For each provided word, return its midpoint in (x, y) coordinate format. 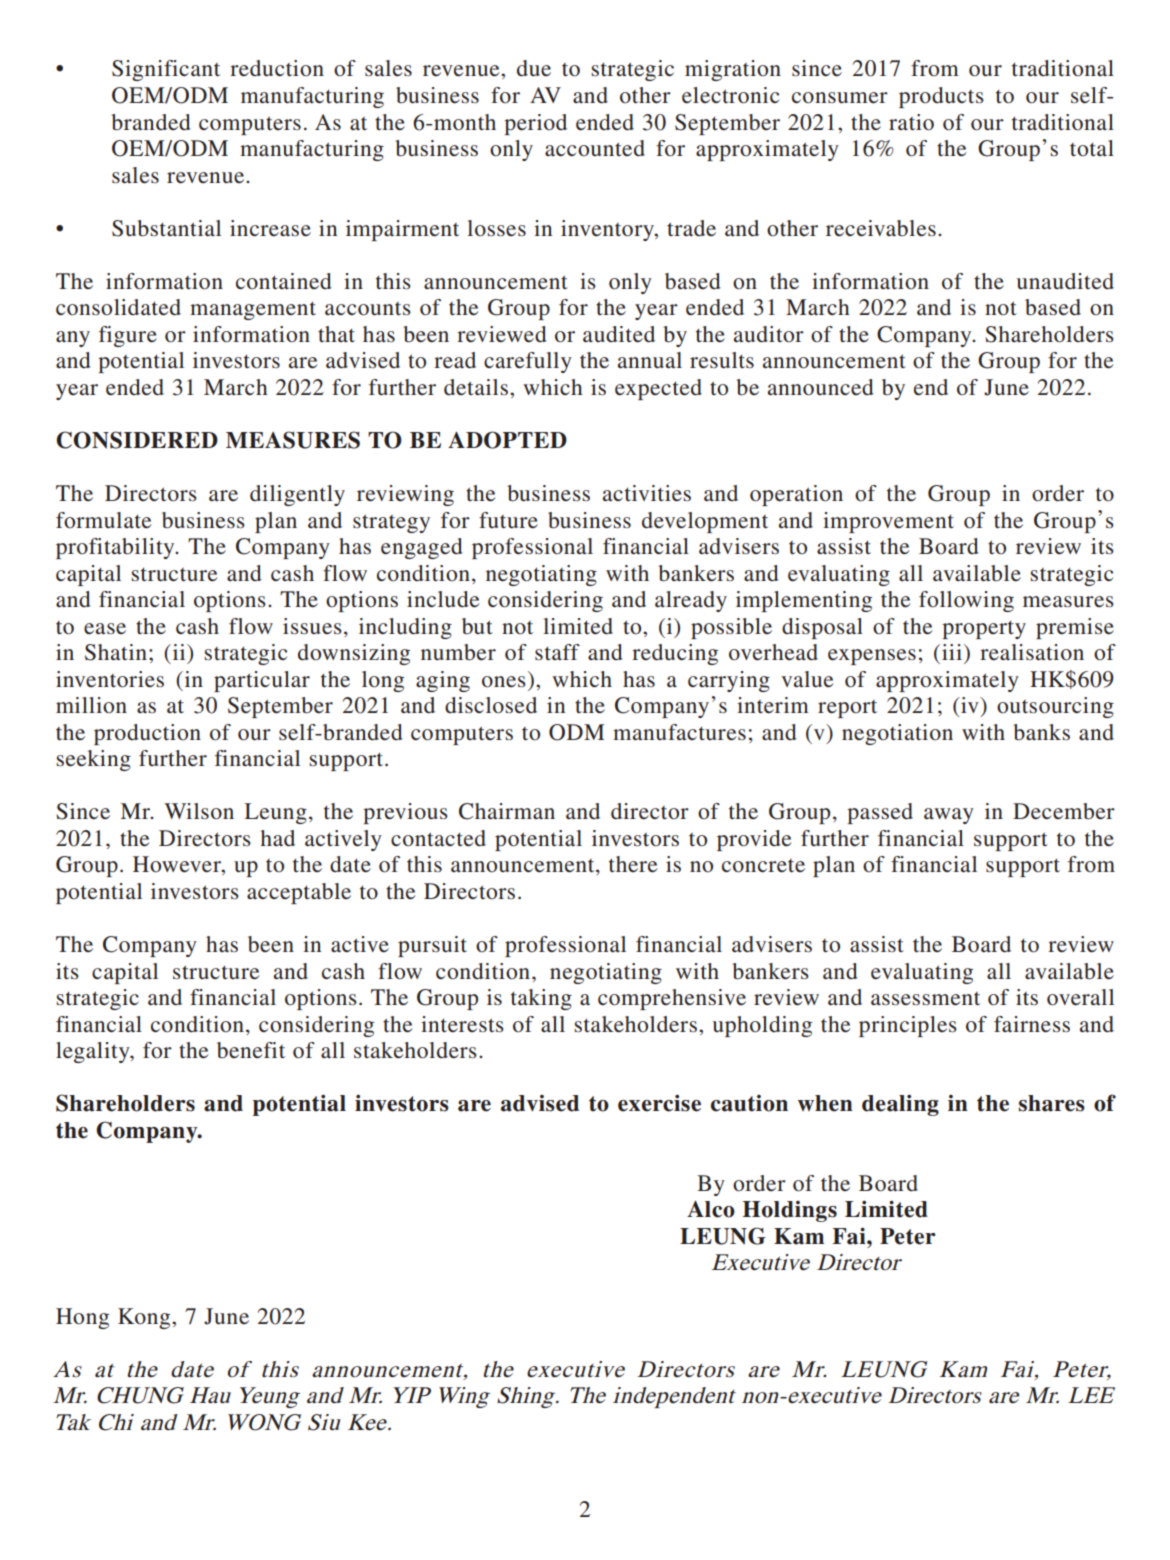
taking (541, 999)
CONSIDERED (137, 440)
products (941, 97)
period (535, 124)
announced (821, 387)
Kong (145, 1318)
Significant (166, 70)
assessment (925, 999)
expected (658, 389)
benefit (251, 1050)
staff (557, 652)
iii (952, 652)
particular (262, 681)
